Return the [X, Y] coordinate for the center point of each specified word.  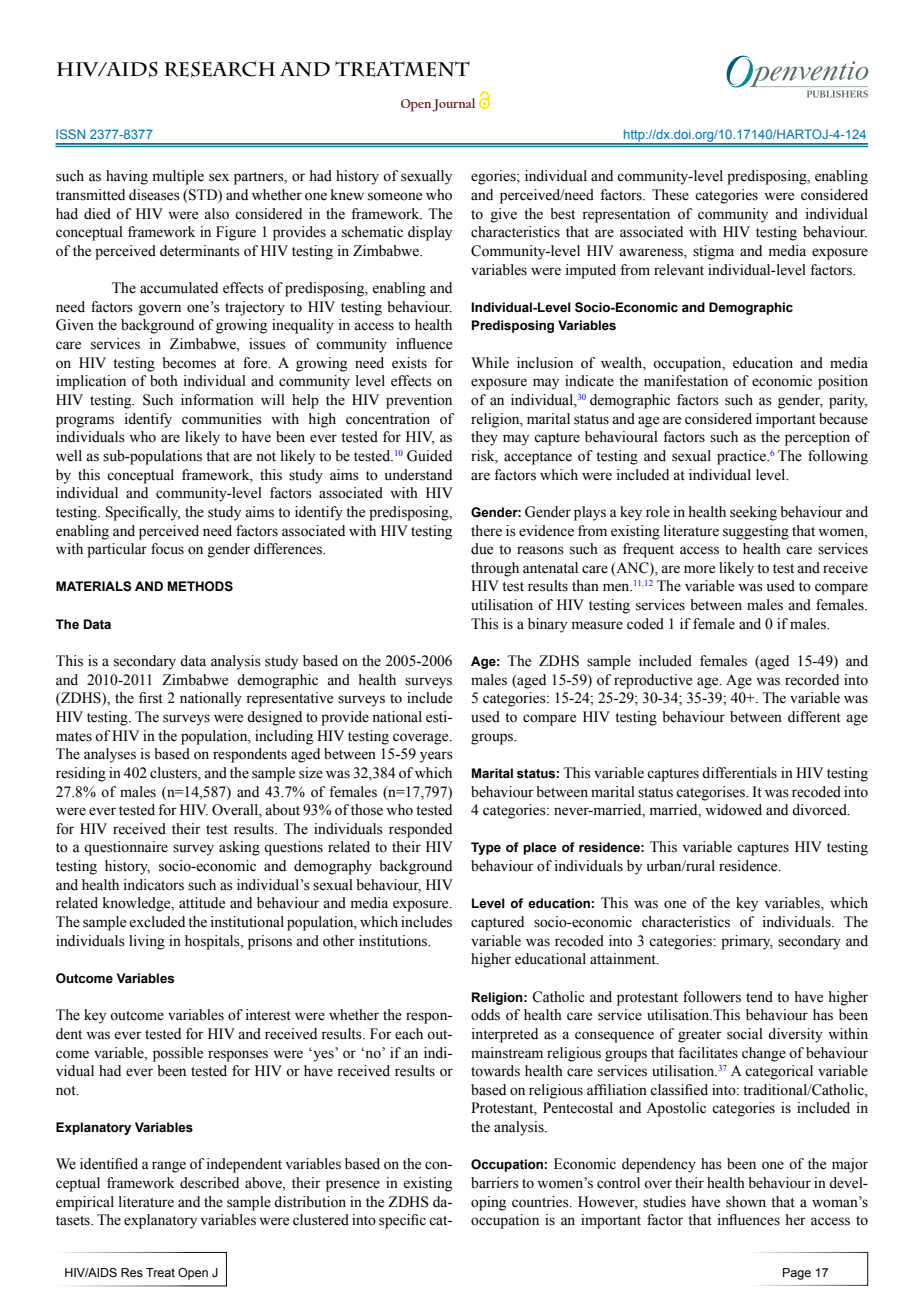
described [209, 1183]
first [151, 698]
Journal [453, 105]
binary [547, 625]
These [670, 195]
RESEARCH [219, 69]
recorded [812, 680]
